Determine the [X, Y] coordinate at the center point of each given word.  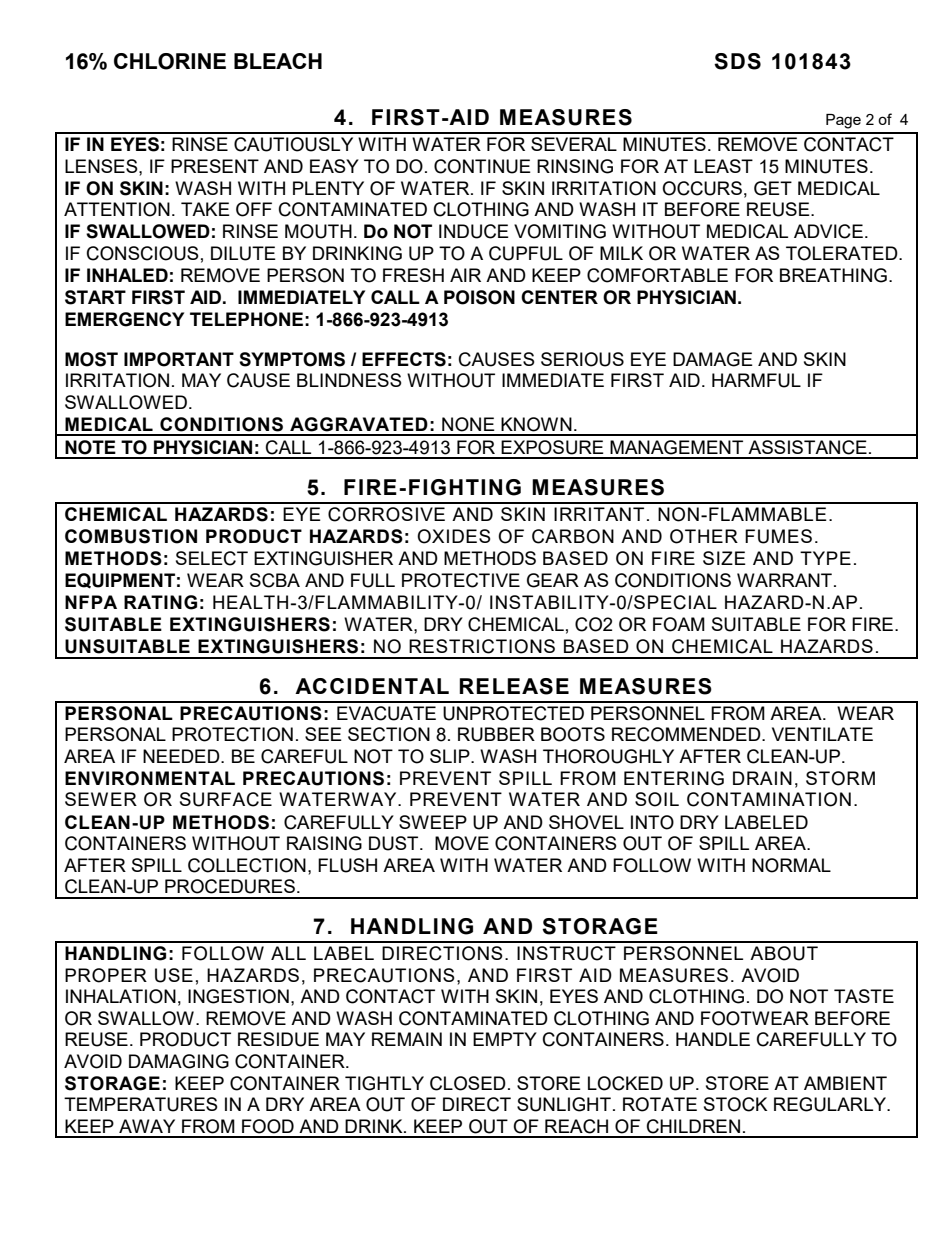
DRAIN [762, 778]
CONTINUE [482, 166]
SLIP [451, 756]
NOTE [90, 447]
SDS [737, 61]
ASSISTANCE [807, 447]
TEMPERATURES [141, 1104]
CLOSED [468, 1083]
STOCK [735, 1104]
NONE [468, 424]
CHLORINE [170, 61]
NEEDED [182, 756]
